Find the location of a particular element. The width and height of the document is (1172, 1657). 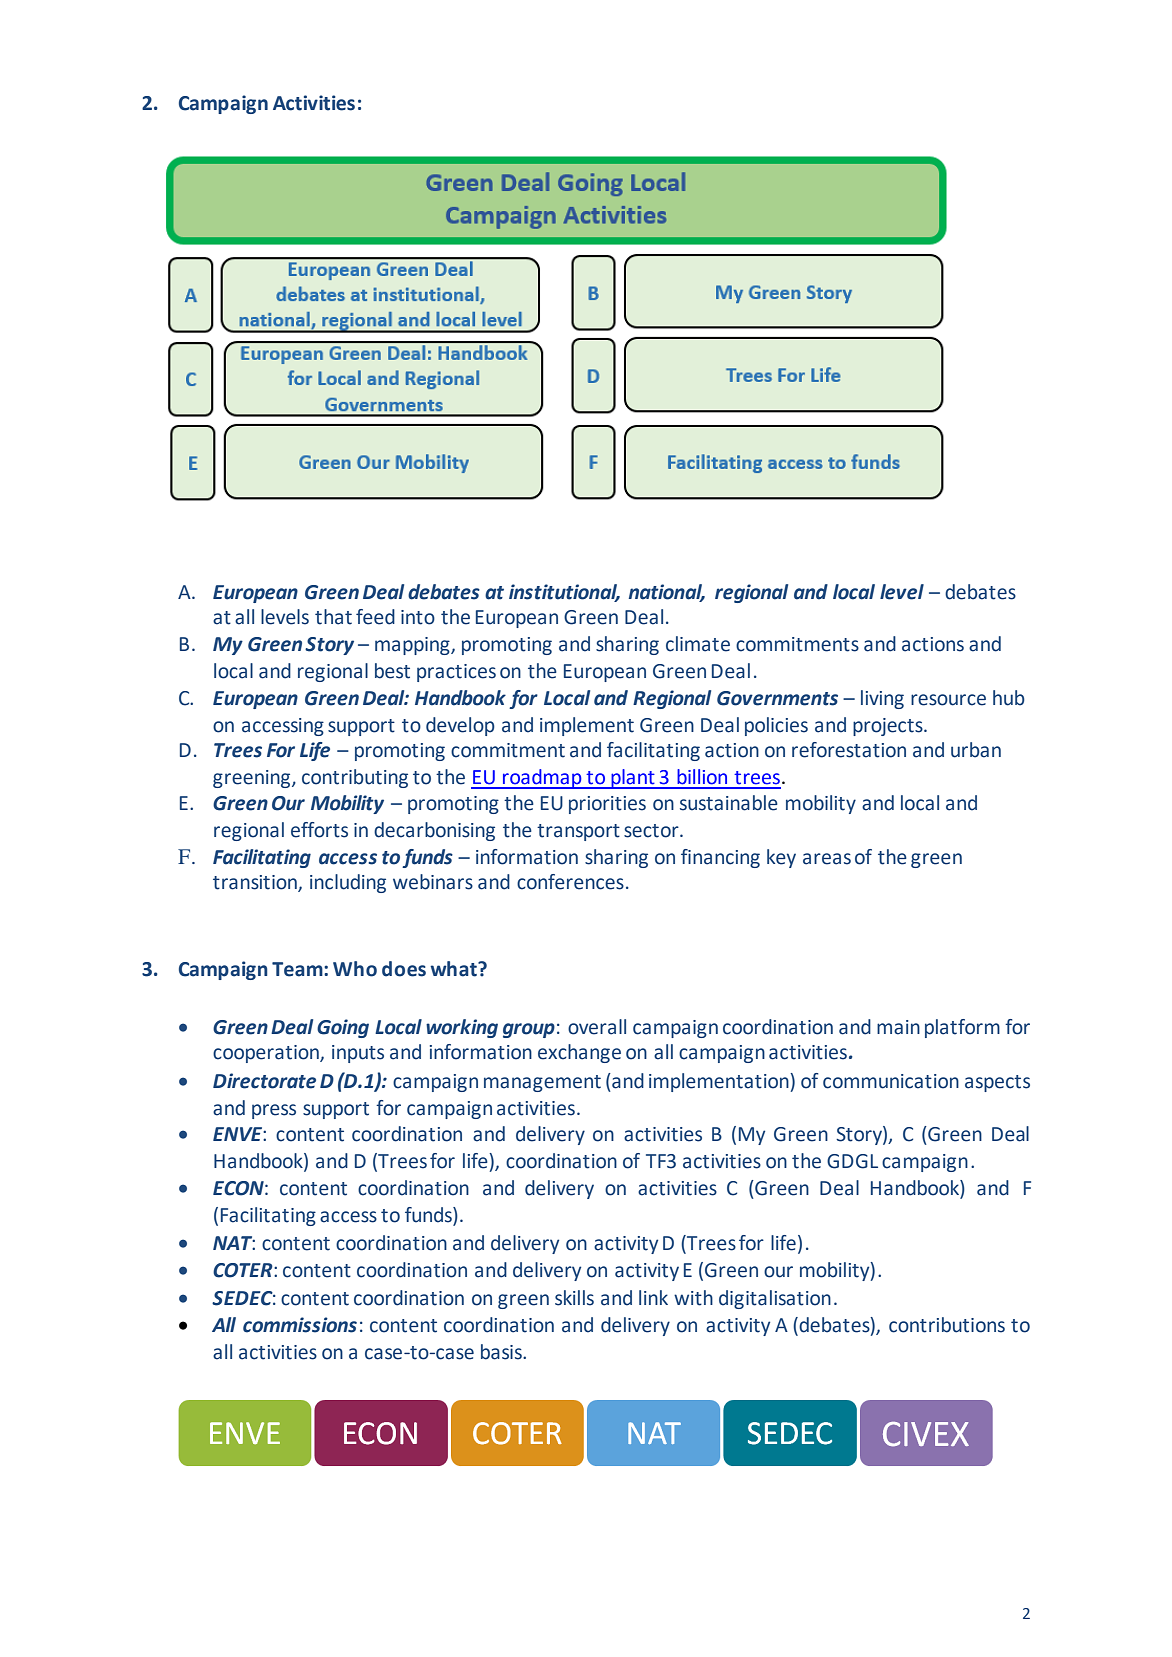

link is located at coordinates (653, 1297).
